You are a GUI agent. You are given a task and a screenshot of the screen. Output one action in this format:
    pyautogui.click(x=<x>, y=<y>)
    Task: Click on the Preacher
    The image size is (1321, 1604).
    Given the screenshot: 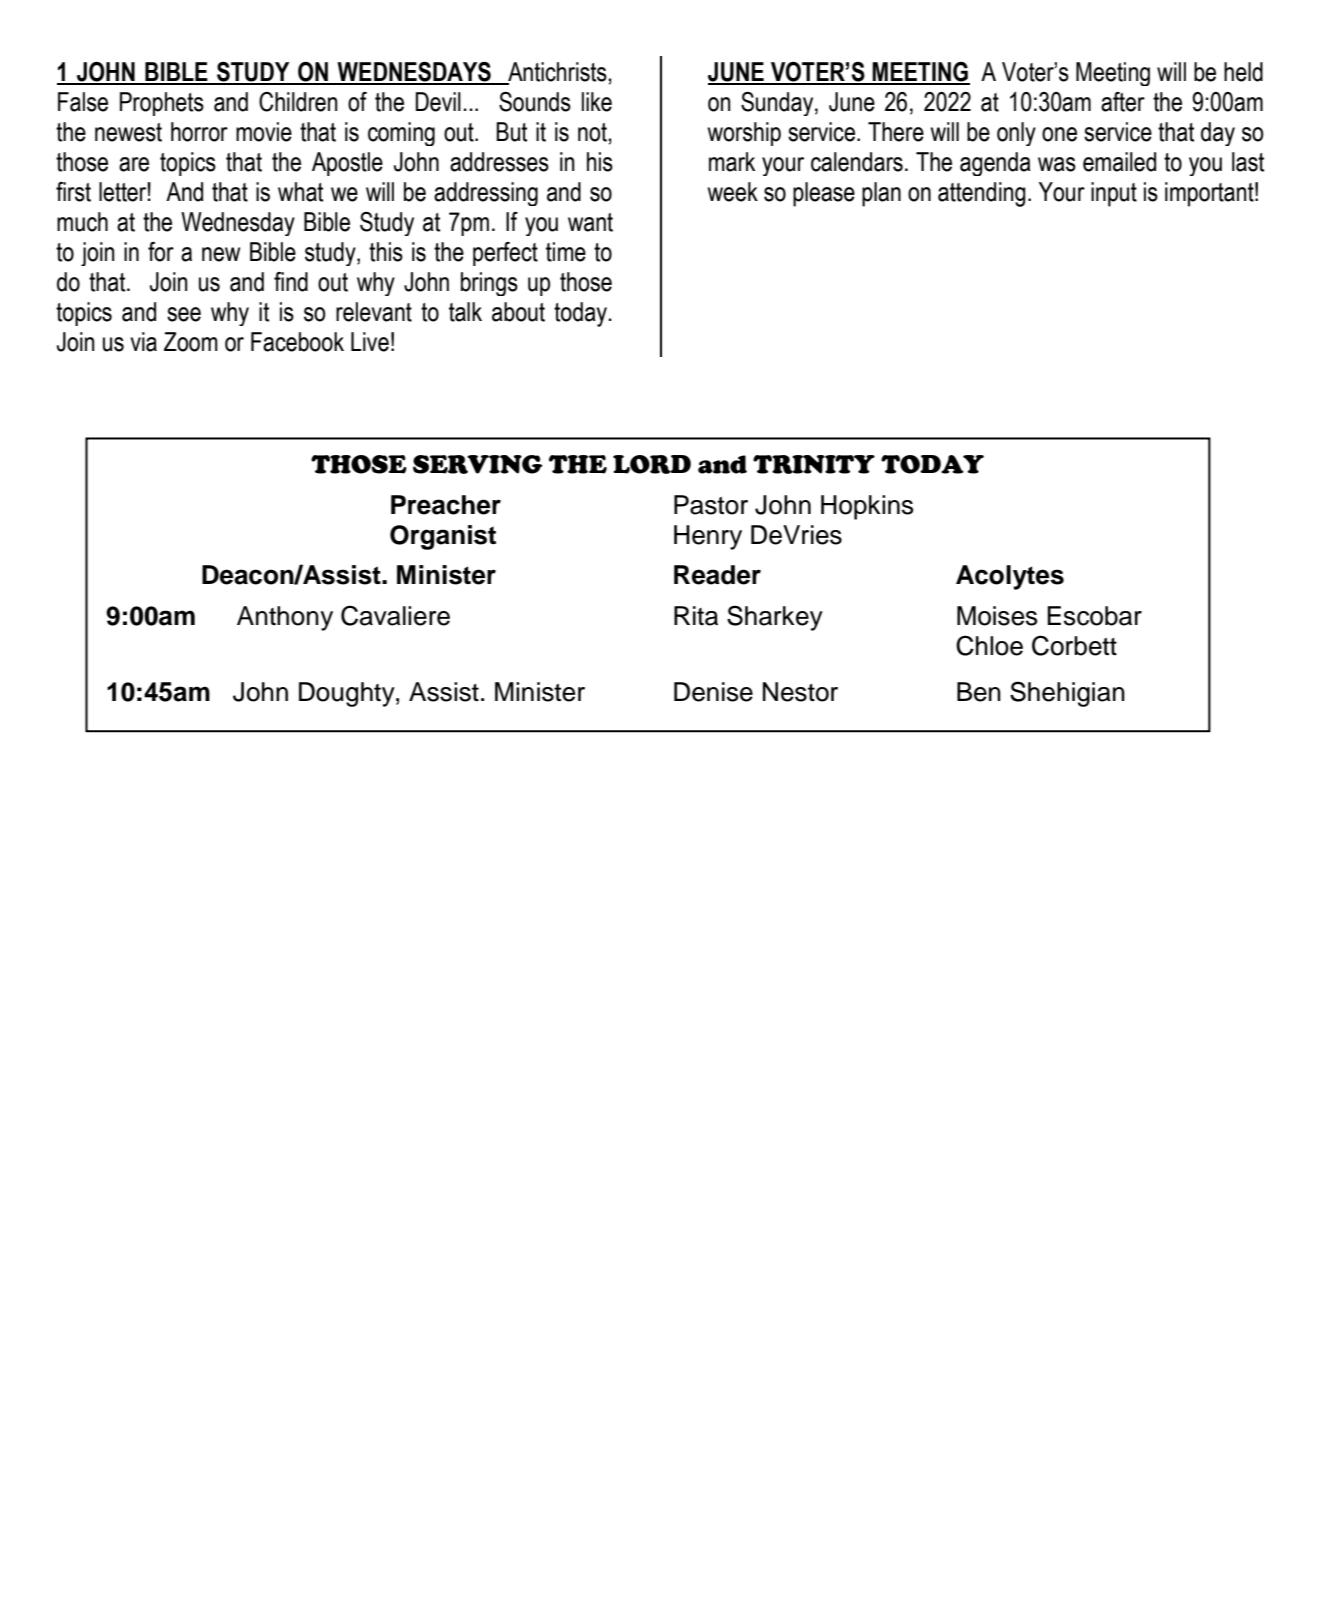 What is the action you would take?
    pyautogui.click(x=446, y=505)
